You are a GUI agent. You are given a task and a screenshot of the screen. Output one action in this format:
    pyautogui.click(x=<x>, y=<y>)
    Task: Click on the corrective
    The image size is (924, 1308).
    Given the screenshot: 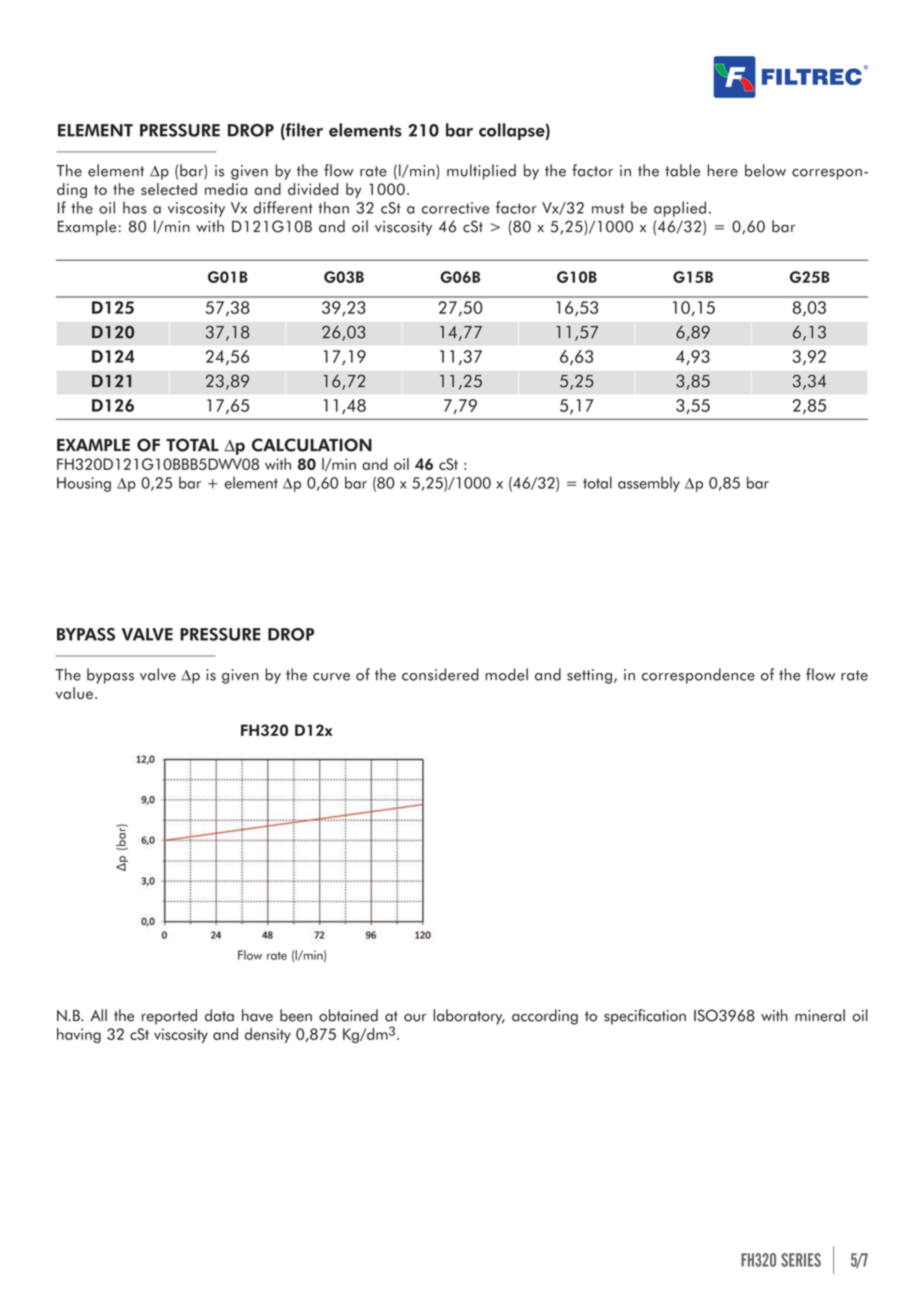 What is the action you would take?
    pyautogui.click(x=455, y=208)
